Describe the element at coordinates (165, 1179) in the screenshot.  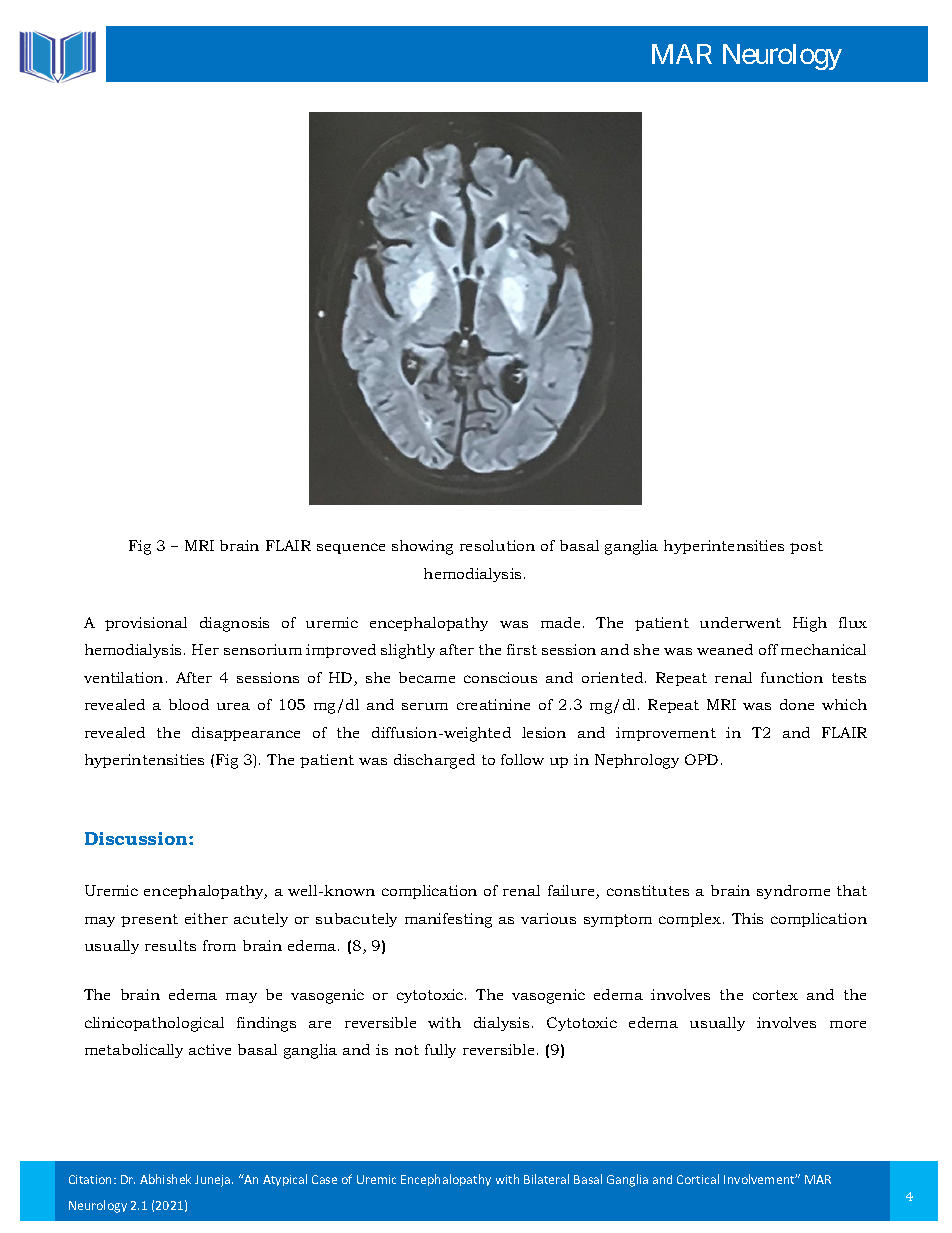
I see `Abhishek` at that location.
